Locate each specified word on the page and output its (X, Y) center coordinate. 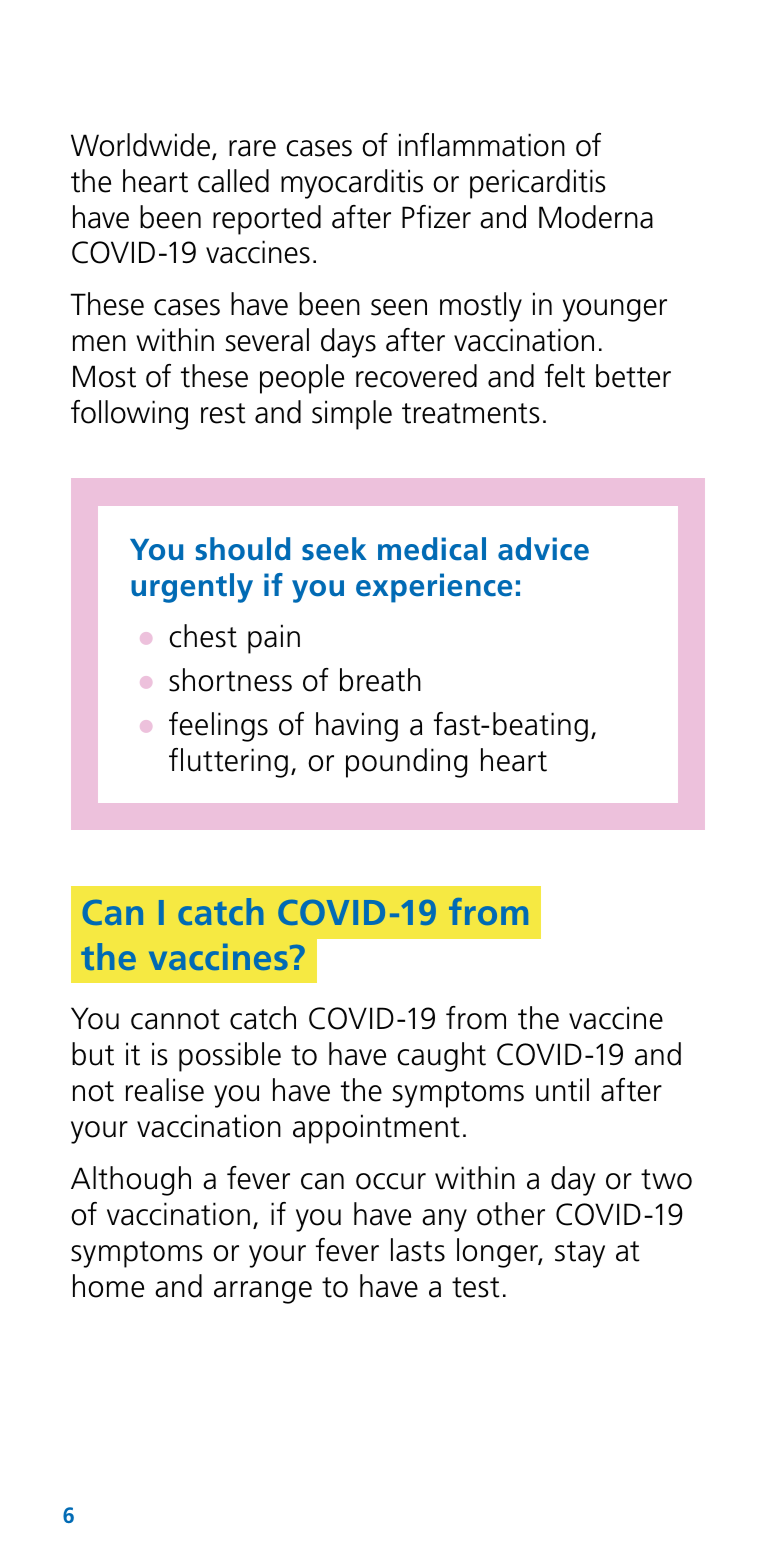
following (129, 415)
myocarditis (352, 184)
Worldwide (142, 146)
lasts (418, 1250)
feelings (218, 727)
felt (565, 376)
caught (441, 1057)
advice (543, 549)
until (562, 1090)
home (108, 1286)
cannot (175, 1019)
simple (352, 415)
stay (580, 1254)
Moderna (596, 217)
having (357, 727)
